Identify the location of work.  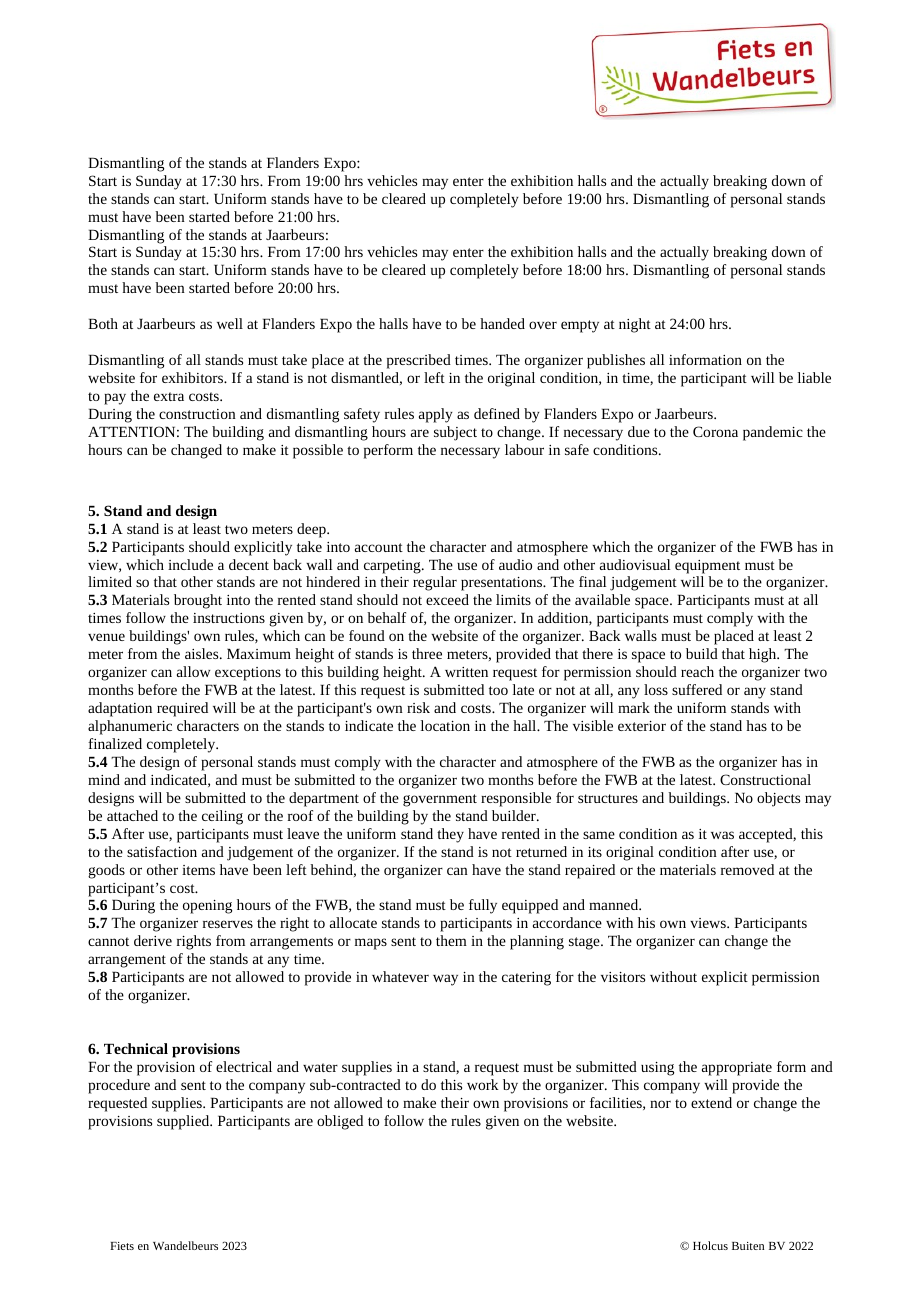
(483, 1084).
